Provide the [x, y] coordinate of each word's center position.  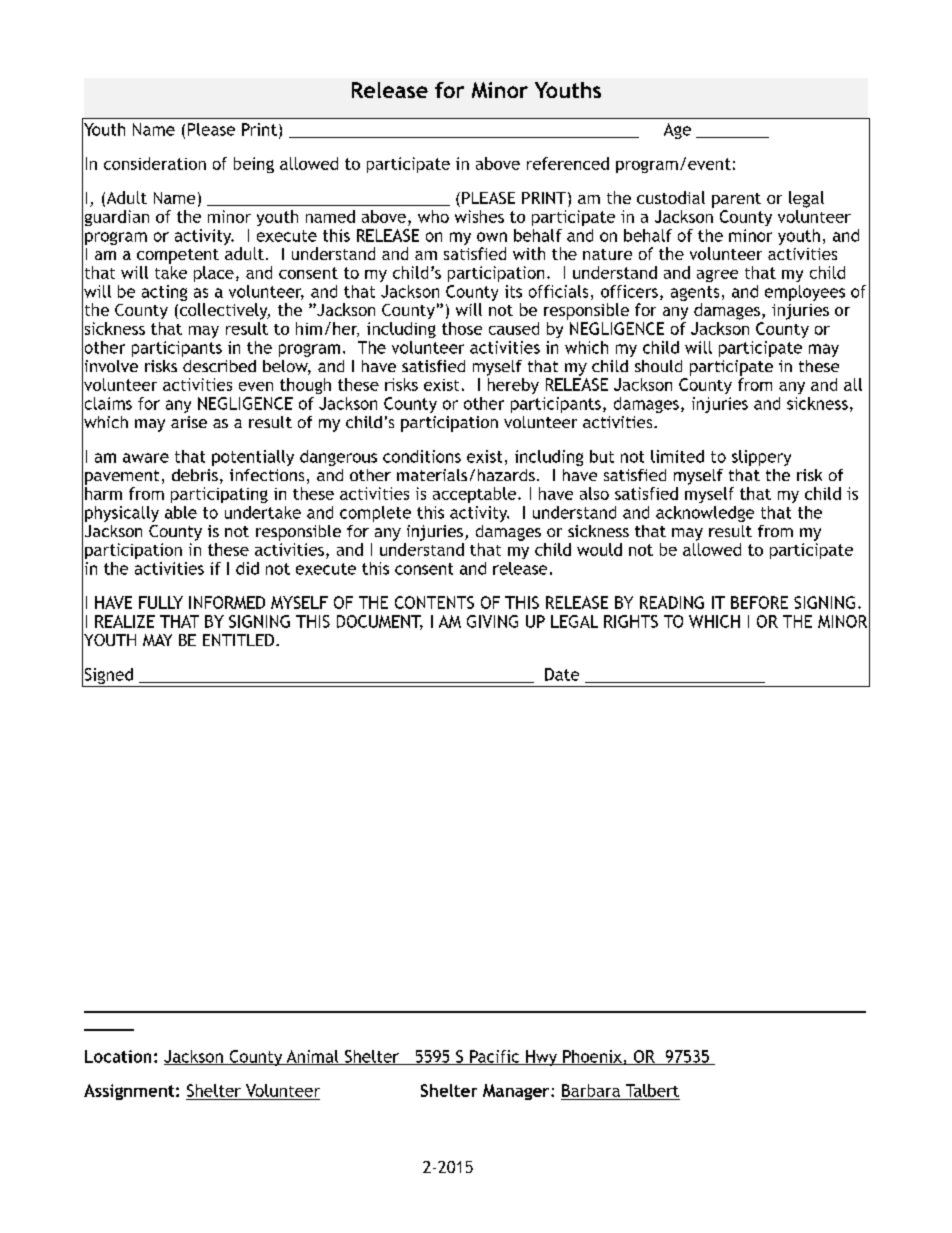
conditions [422, 456]
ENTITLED [238, 640]
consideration [155, 163]
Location [118, 1056]
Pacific [495, 1057]
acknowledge [705, 514]
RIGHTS [631, 621]
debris [195, 475]
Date [562, 674]
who [433, 216]
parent [736, 200]
